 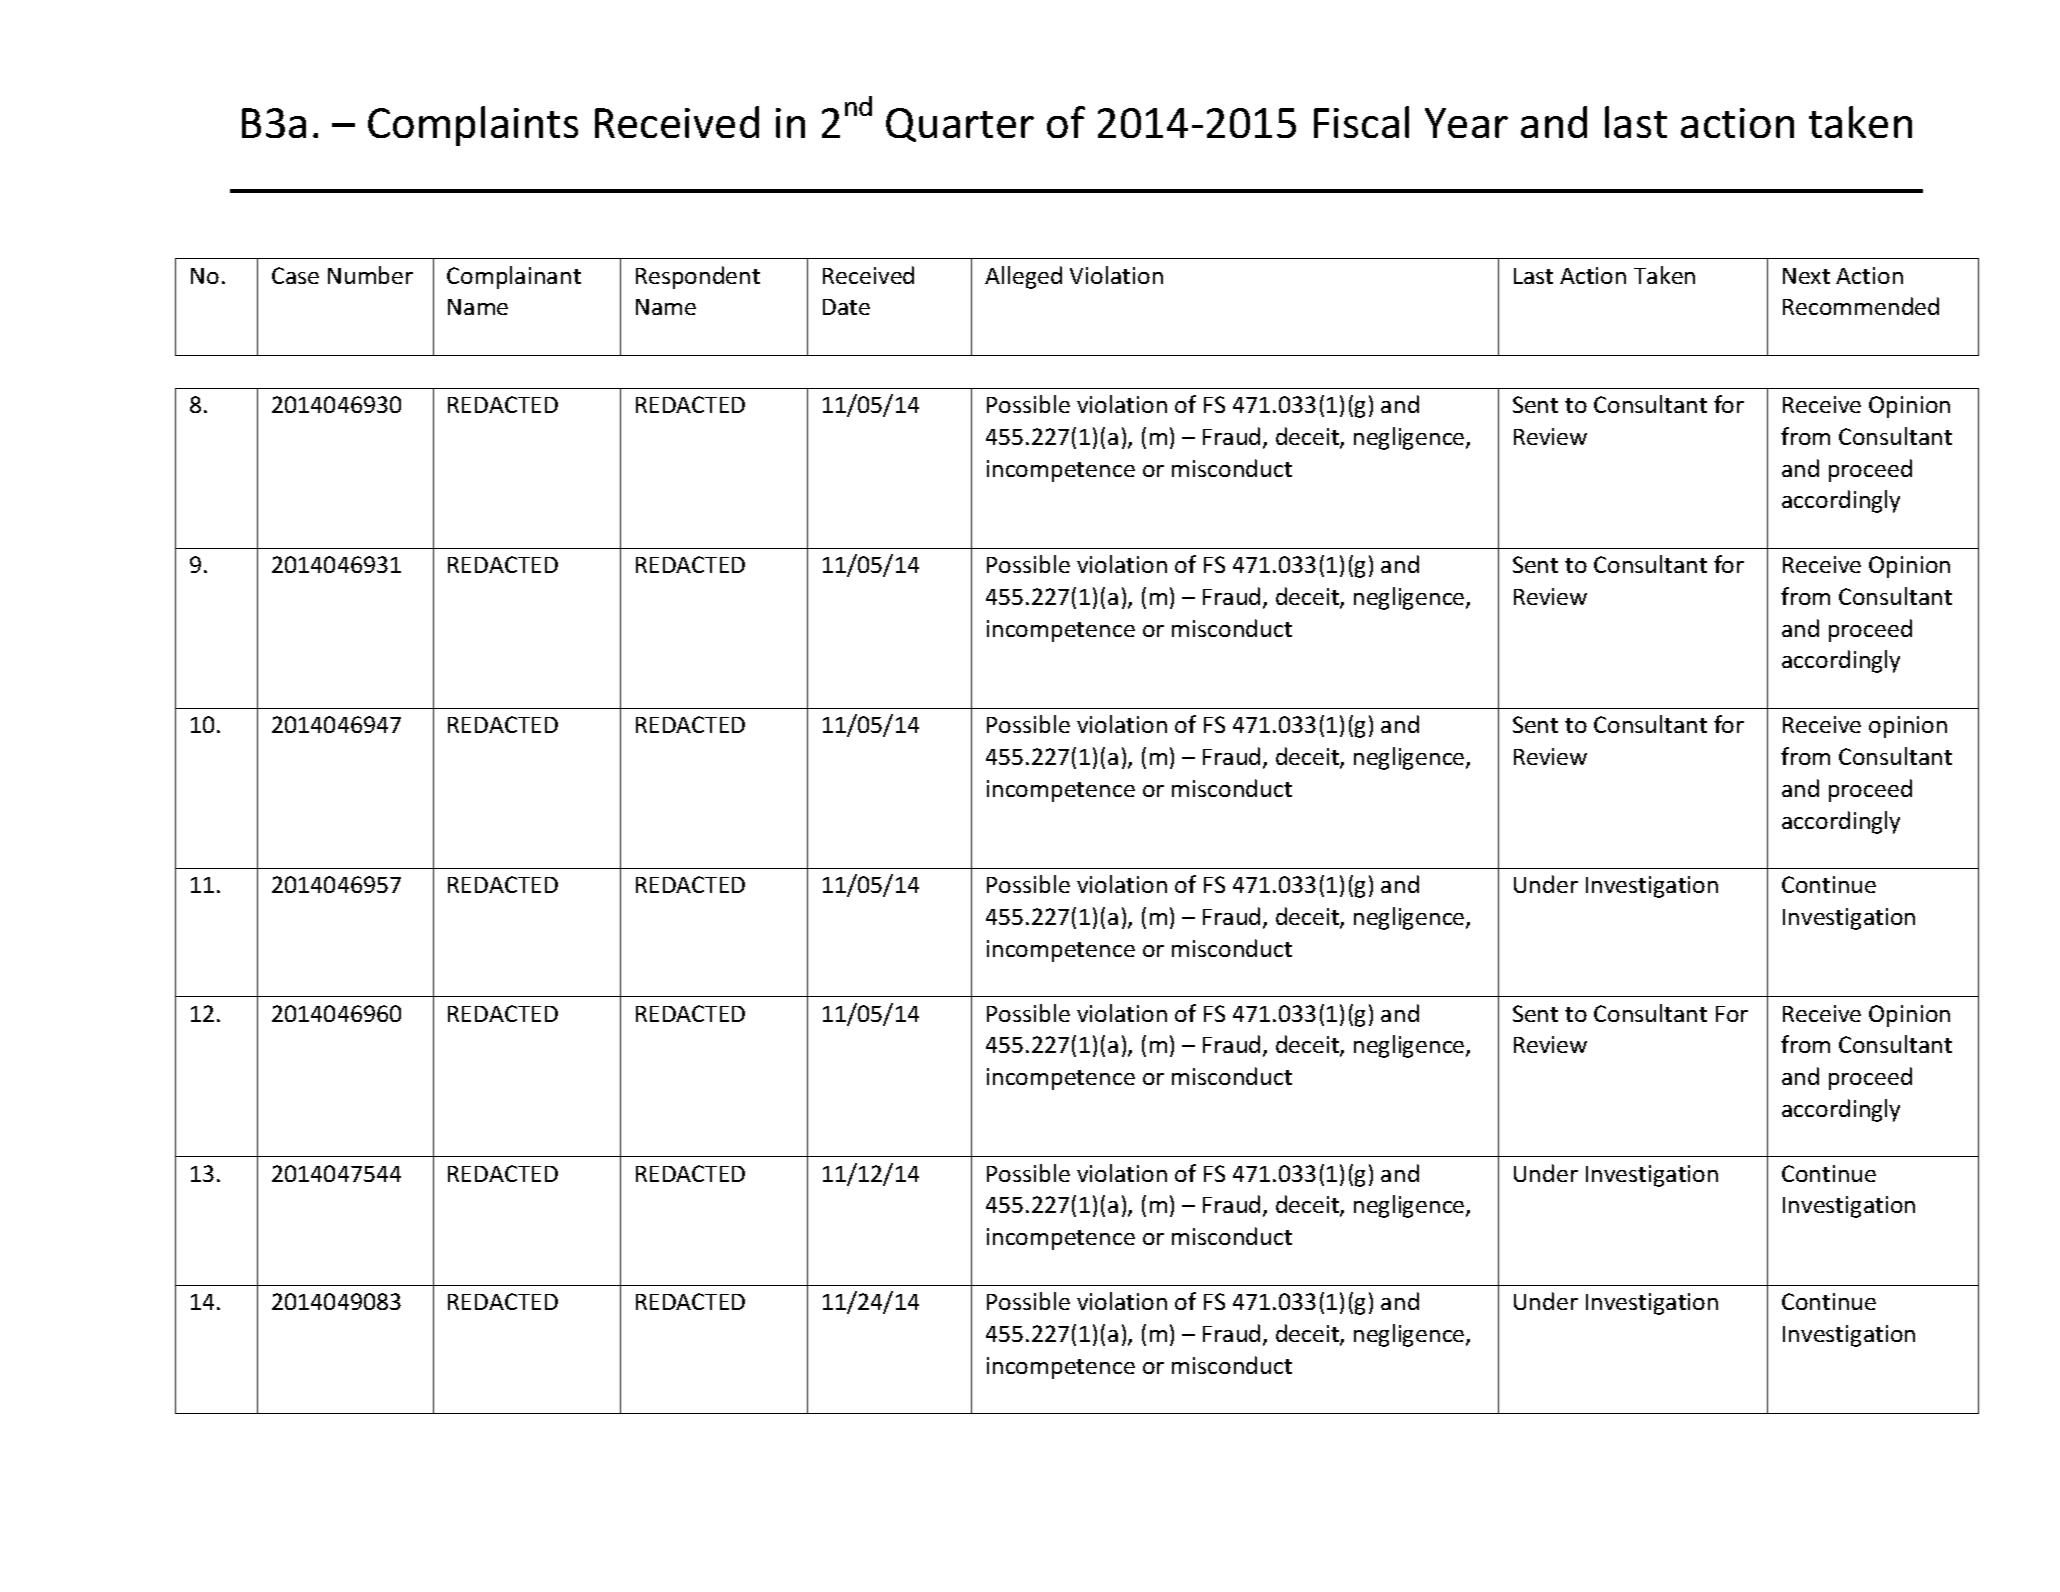 I want to click on Year, so click(x=1466, y=123).
